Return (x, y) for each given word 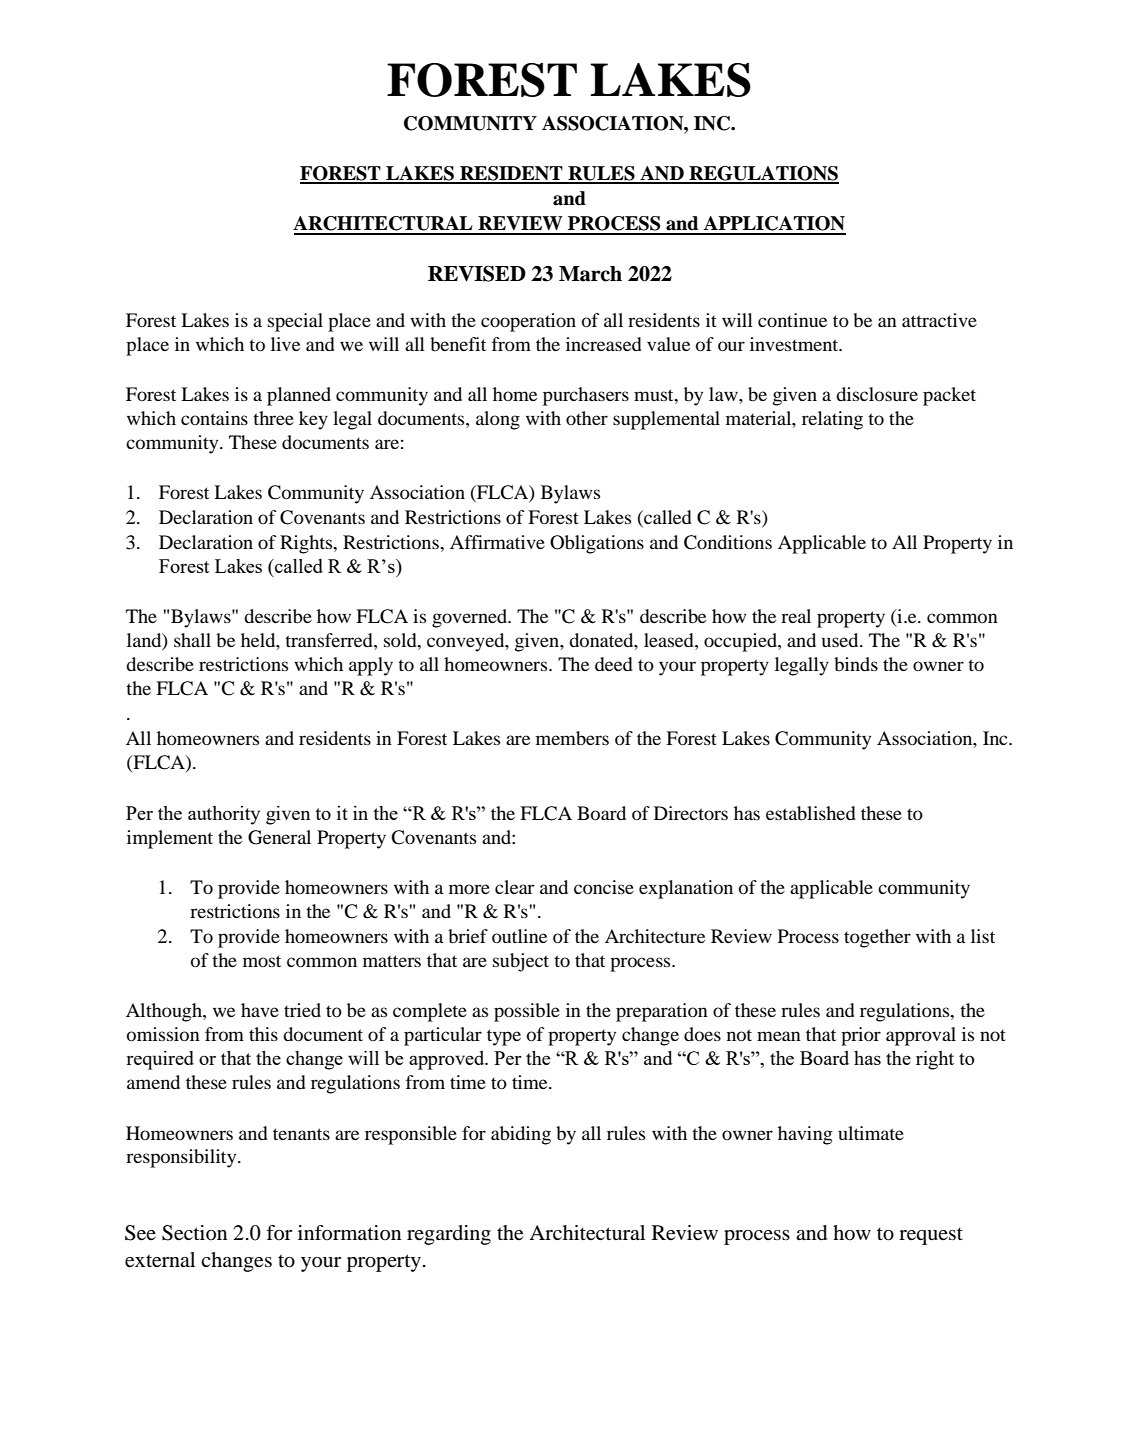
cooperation (528, 322)
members (572, 738)
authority (224, 815)
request (931, 1236)
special (295, 322)
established (811, 813)
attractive (939, 320)
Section (194, 1233)
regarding (449, 1235)
